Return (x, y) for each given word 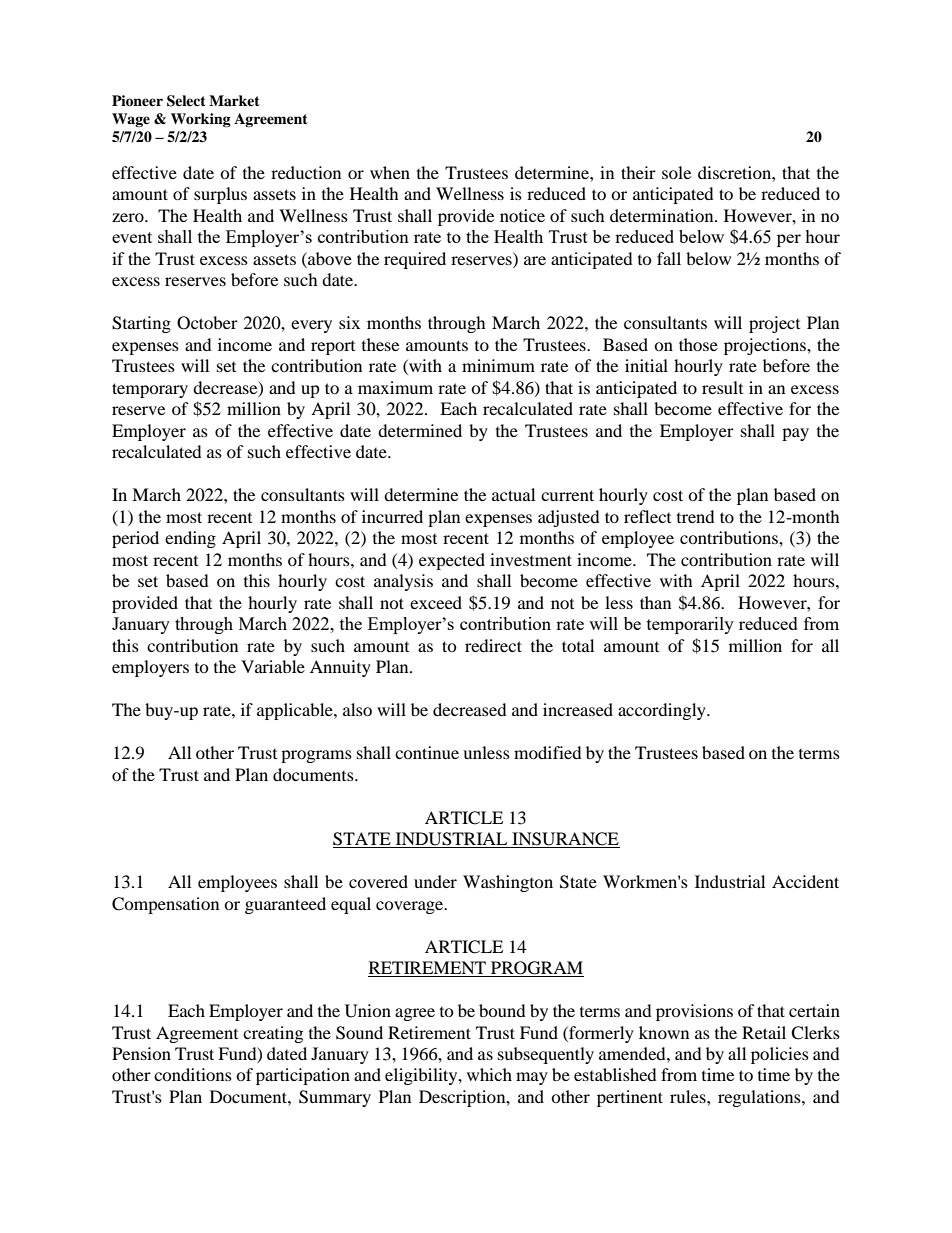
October (207, 323)
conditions (193, 1074)
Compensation (165, 905)
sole (676, 172)
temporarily (690, 625)
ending (190, 539)
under (435, 881)
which (489, 1074)
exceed (436, 602)
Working (201, 120)
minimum (498, 365)
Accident (805, 881)
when (390, 172)
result (722, 387)
